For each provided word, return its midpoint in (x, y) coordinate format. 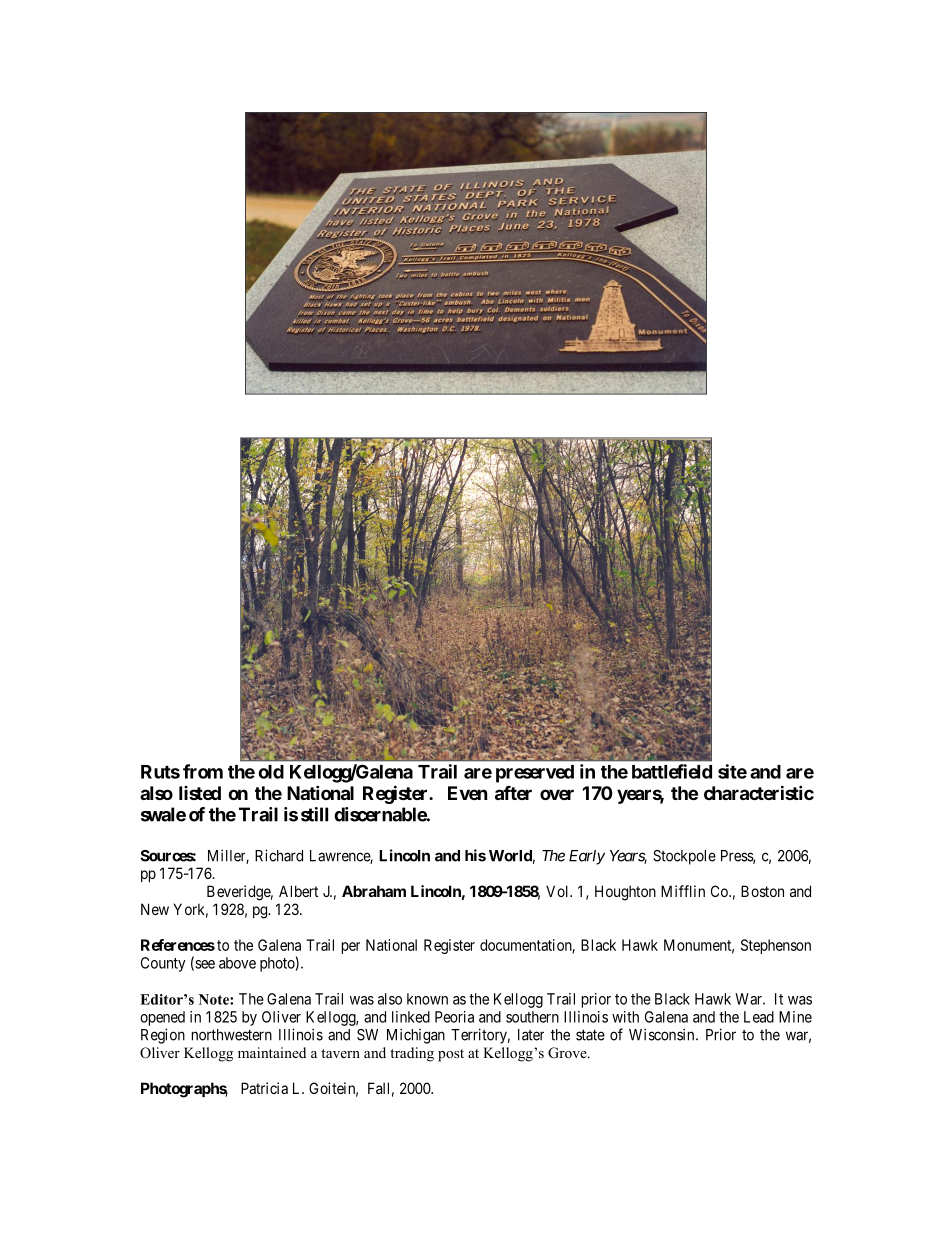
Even (468, 793)
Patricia (264, 1088)
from (203, 771)
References (178, 945)
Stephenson (776, 946)
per (351, 948)
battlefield (672, 771)
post (451, 1055)
